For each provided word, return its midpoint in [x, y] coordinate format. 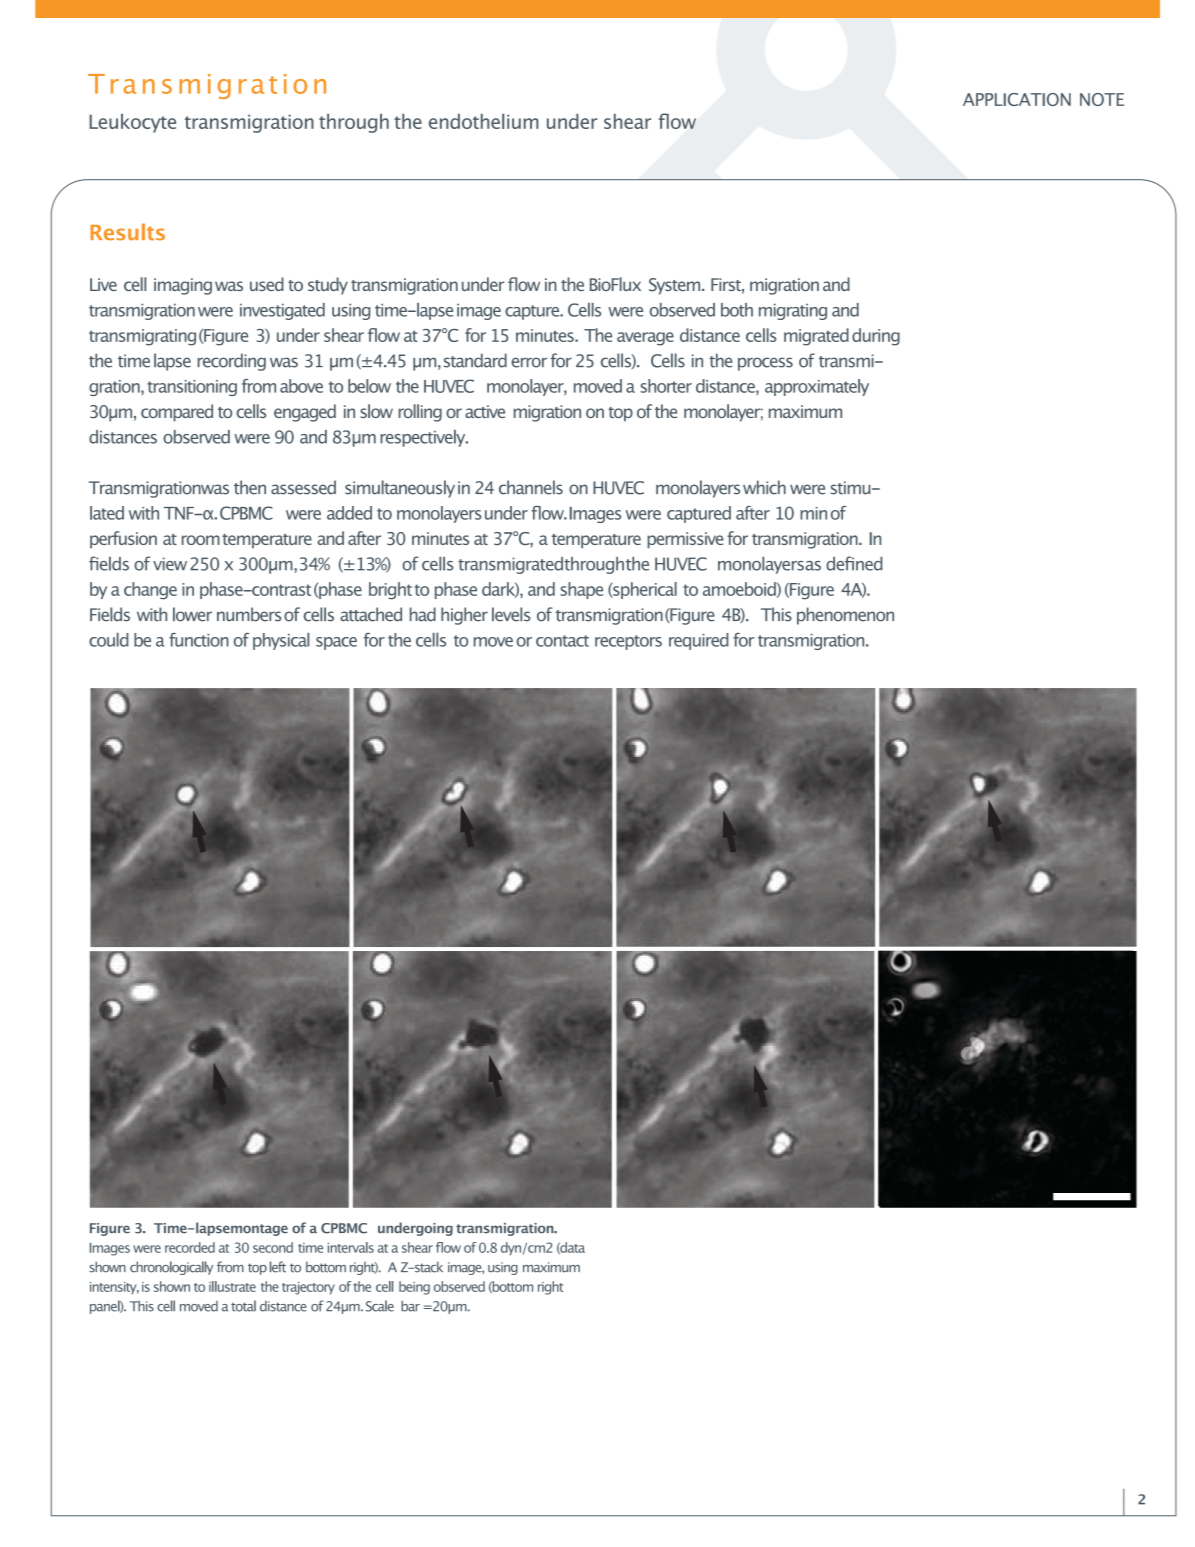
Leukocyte [132, 123]
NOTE [1102, 99]
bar [410, 1306]
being [414, 1288]
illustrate [232, 1286]
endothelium [484, 121]
